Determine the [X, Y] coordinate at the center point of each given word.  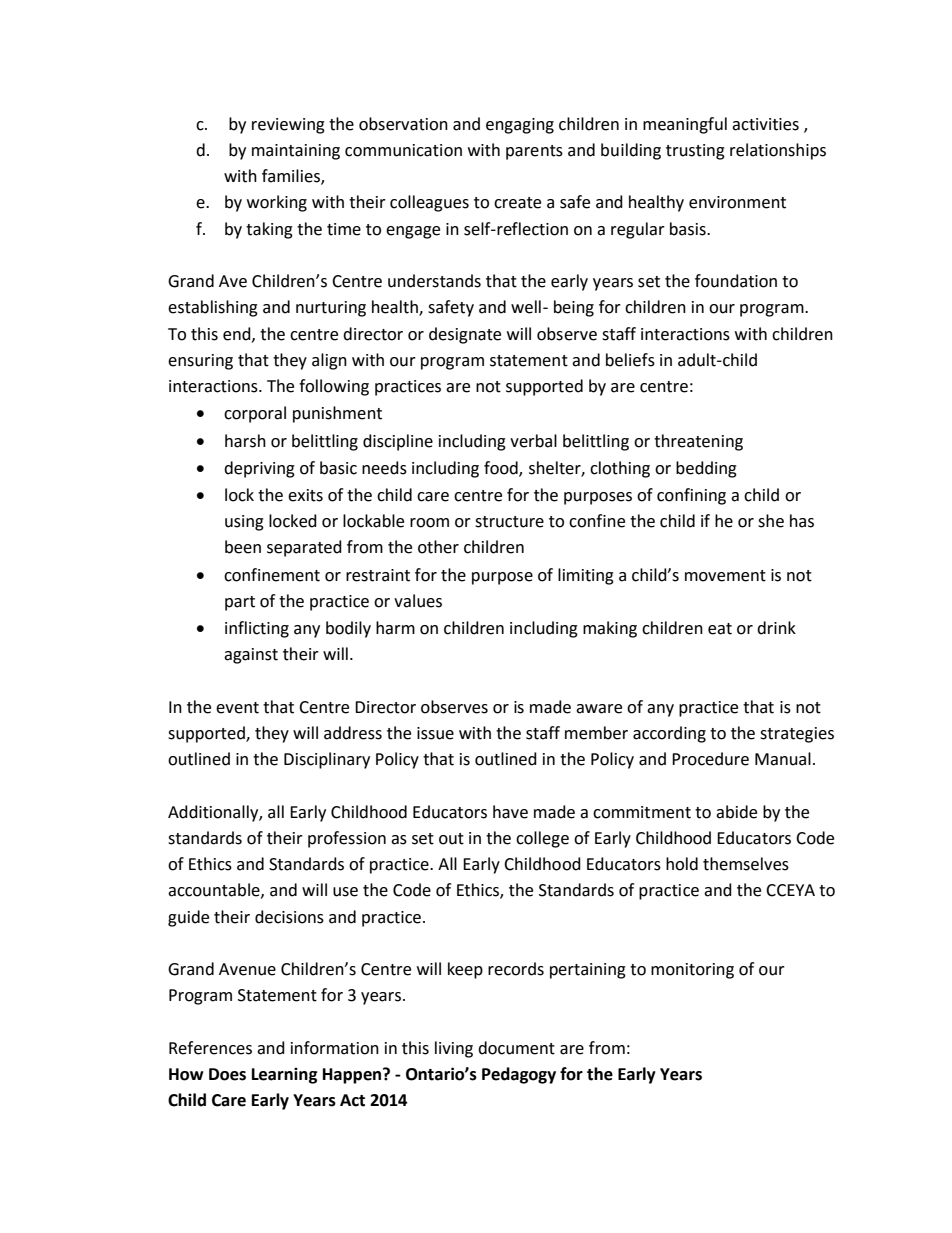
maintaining [296, 152]
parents [534, 152]
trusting [695, 152]
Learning [285, 1075]
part [240, 603]
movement [725, 576]
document [516, 1048]
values [418, 601]
